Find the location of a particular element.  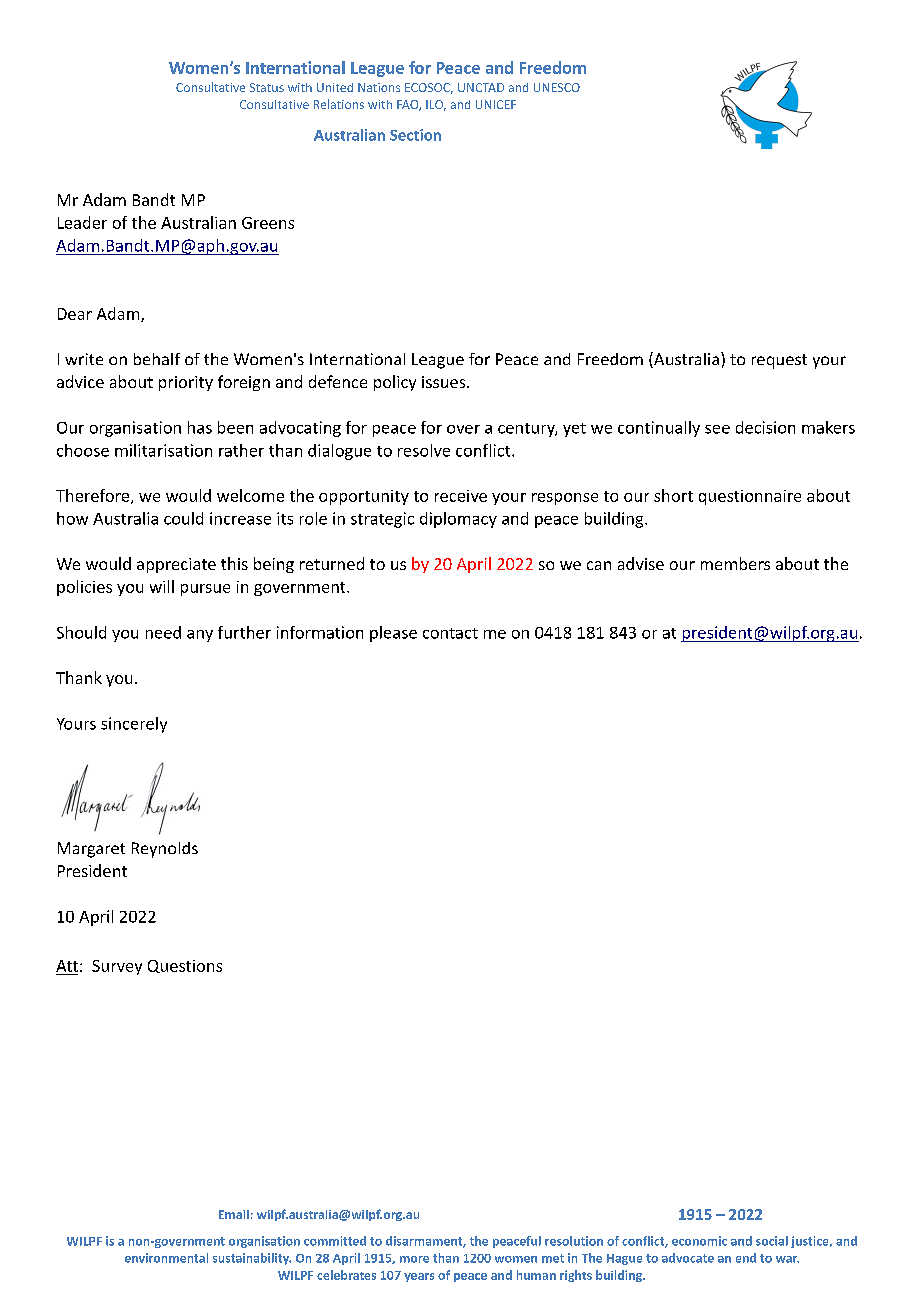

more is located at coordinates (414, 1259).
